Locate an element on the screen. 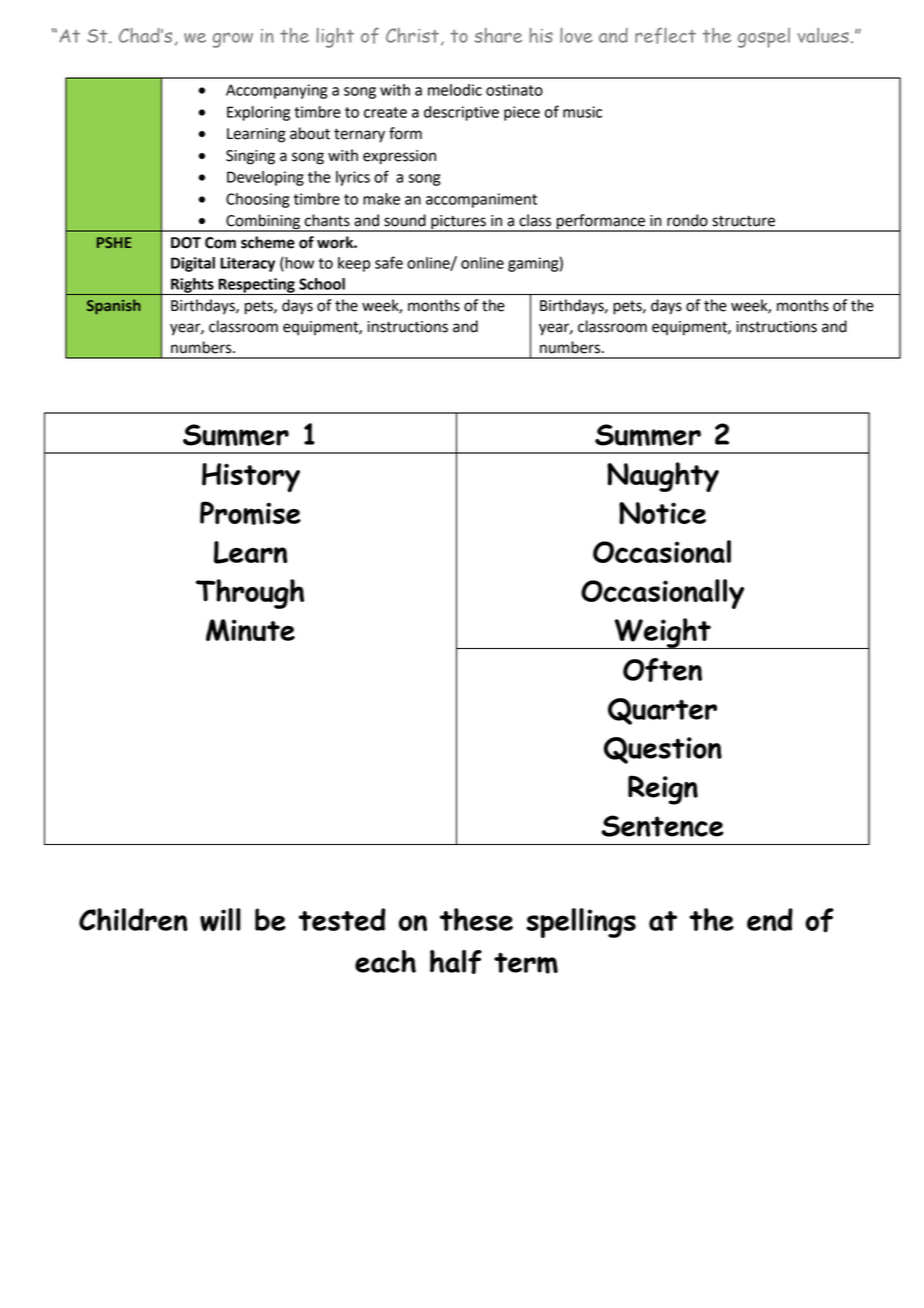 Image resolution: width=924 pixels, height=1308 pixels. Weight is located at coordinates (662, 633).
